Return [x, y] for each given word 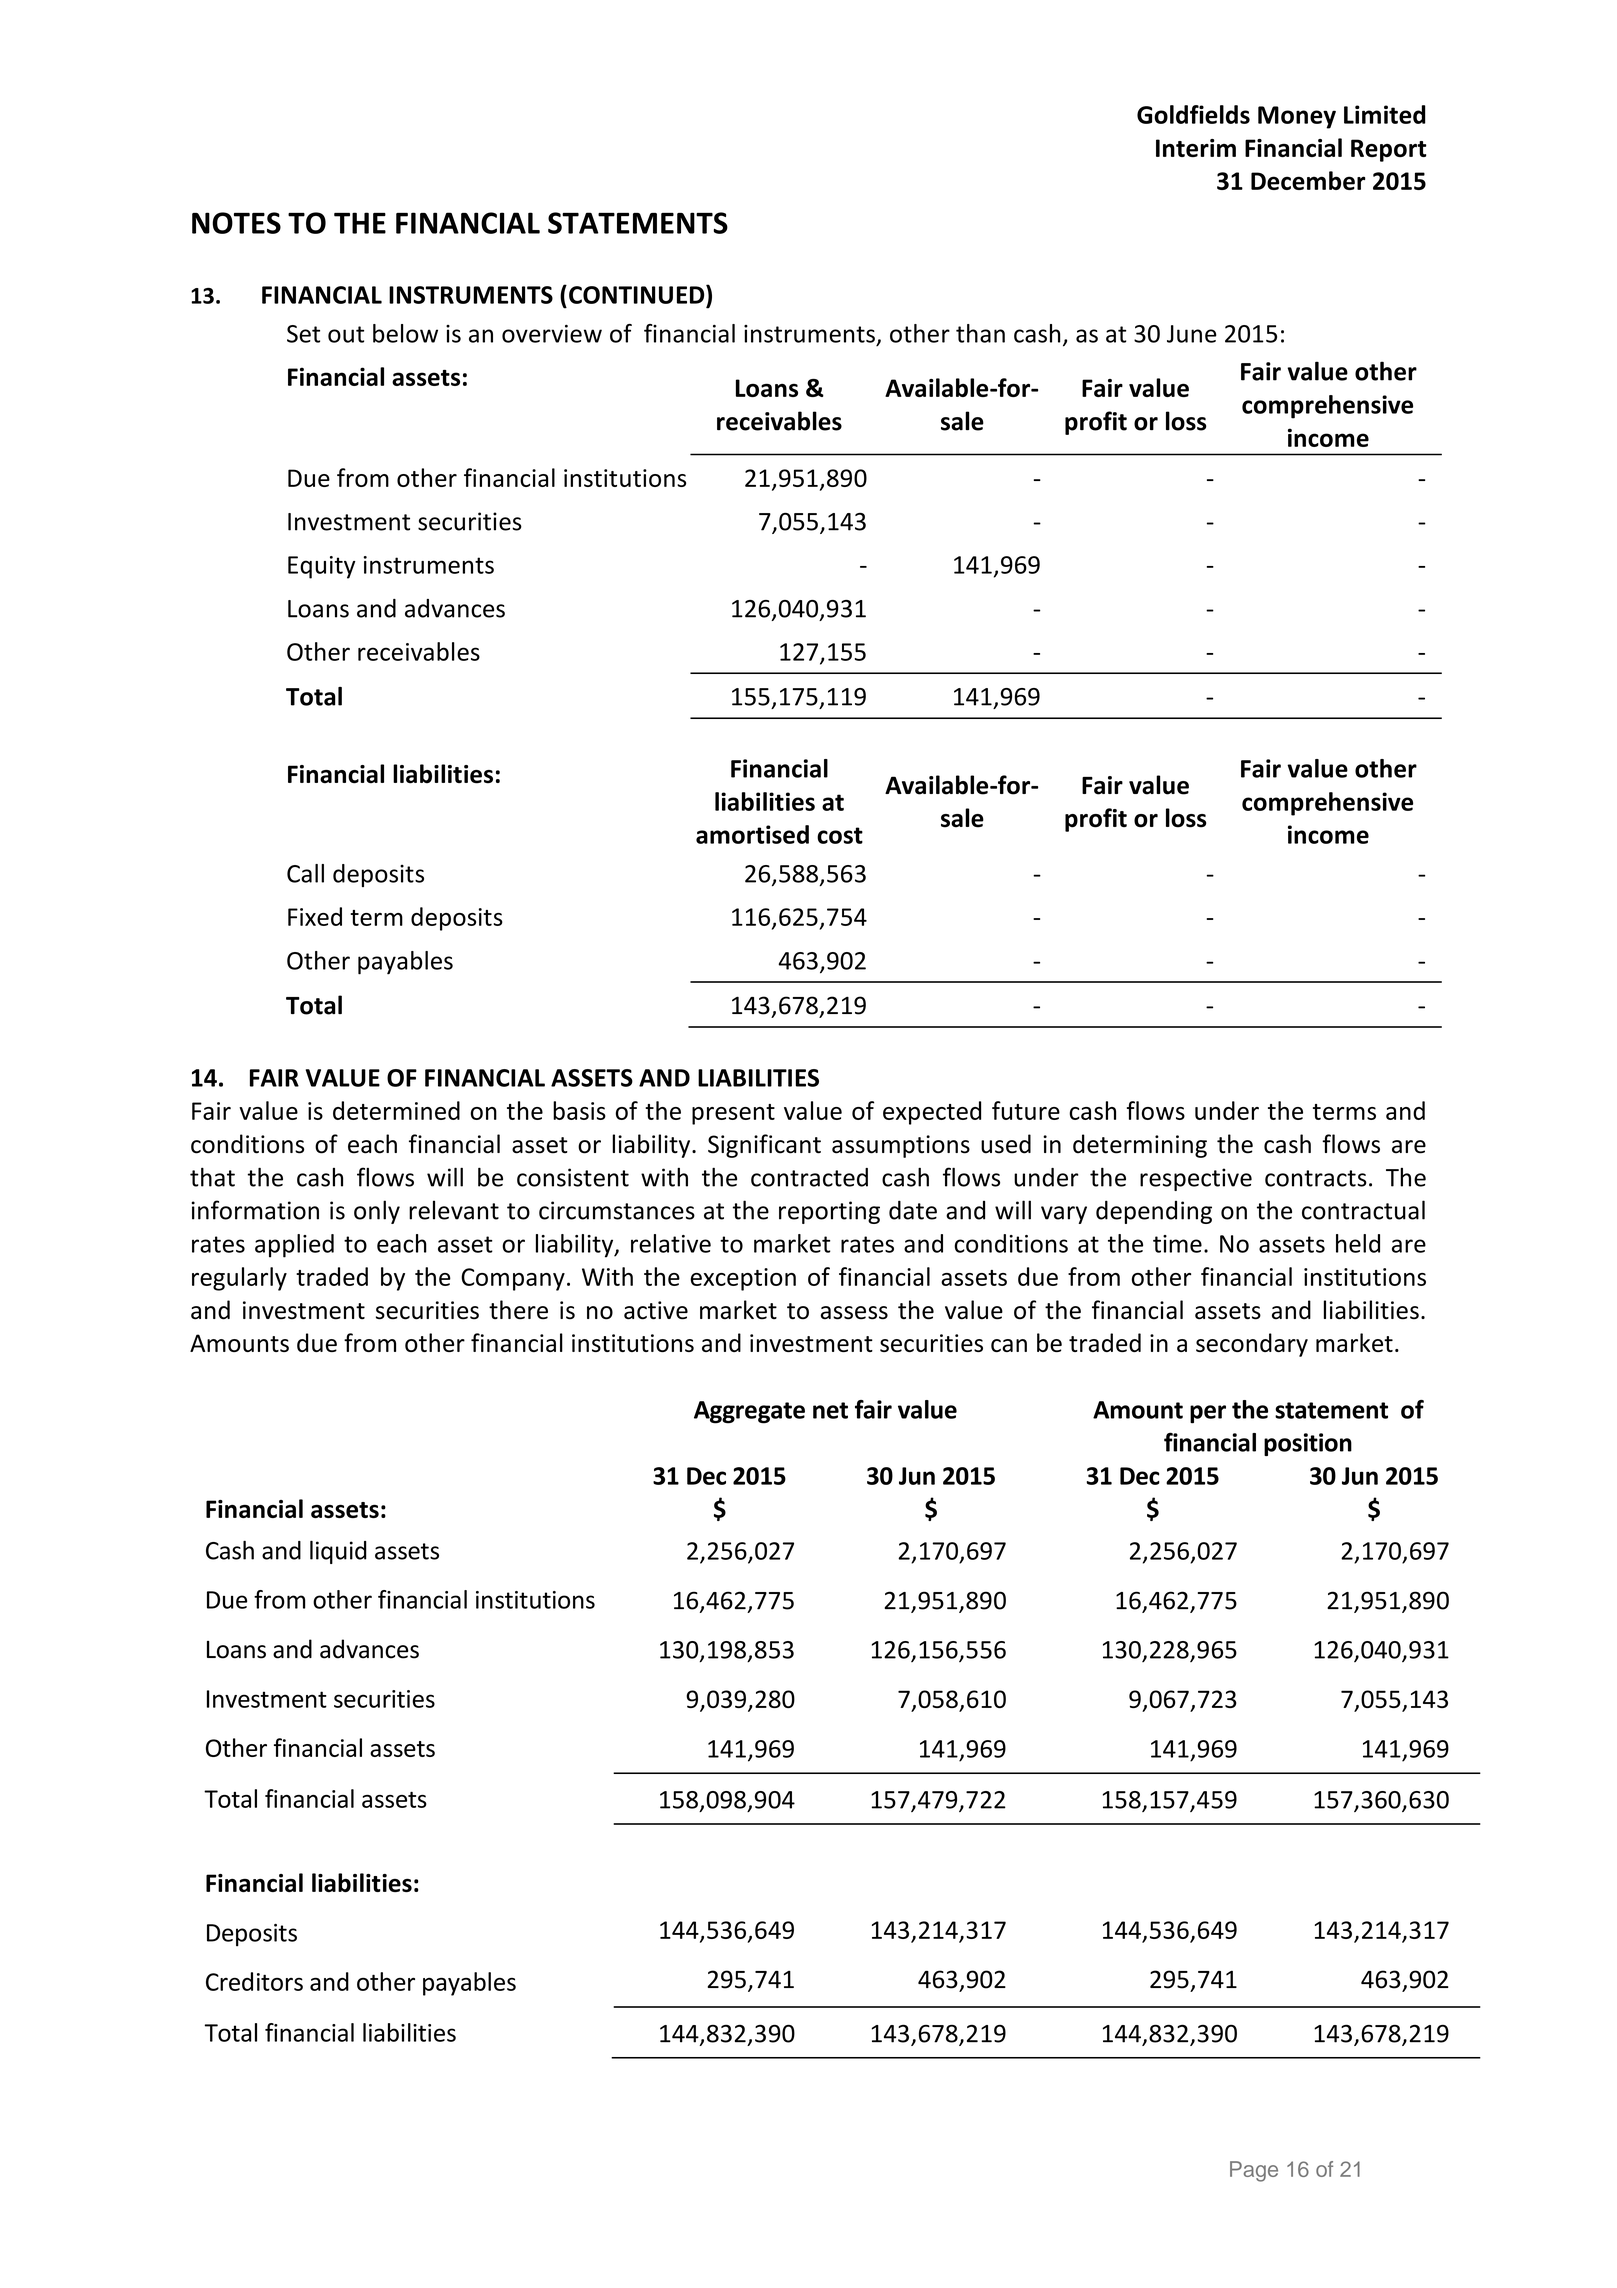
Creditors [254, 1981]
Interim [1196, 148]
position [1308, 1444]
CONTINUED [638, 294]
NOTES [236, 223]
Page [1254, 2171]
